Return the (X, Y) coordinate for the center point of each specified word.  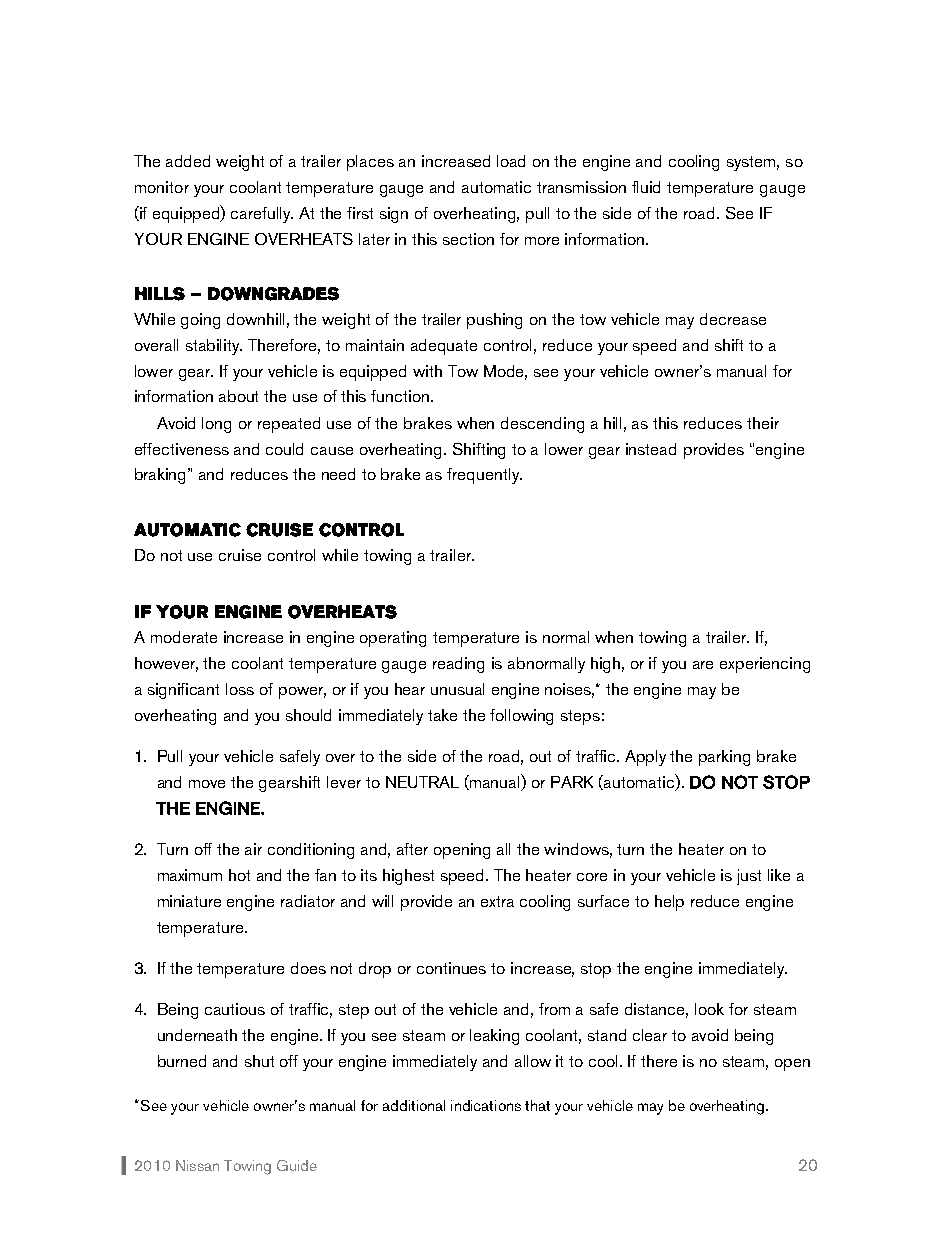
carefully (262, 215)
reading (458, 665)
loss (240, 689)
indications (486, 1105)
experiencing (765, 665)
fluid (646, 187)
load (511, 161)
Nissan (197, 1165)
